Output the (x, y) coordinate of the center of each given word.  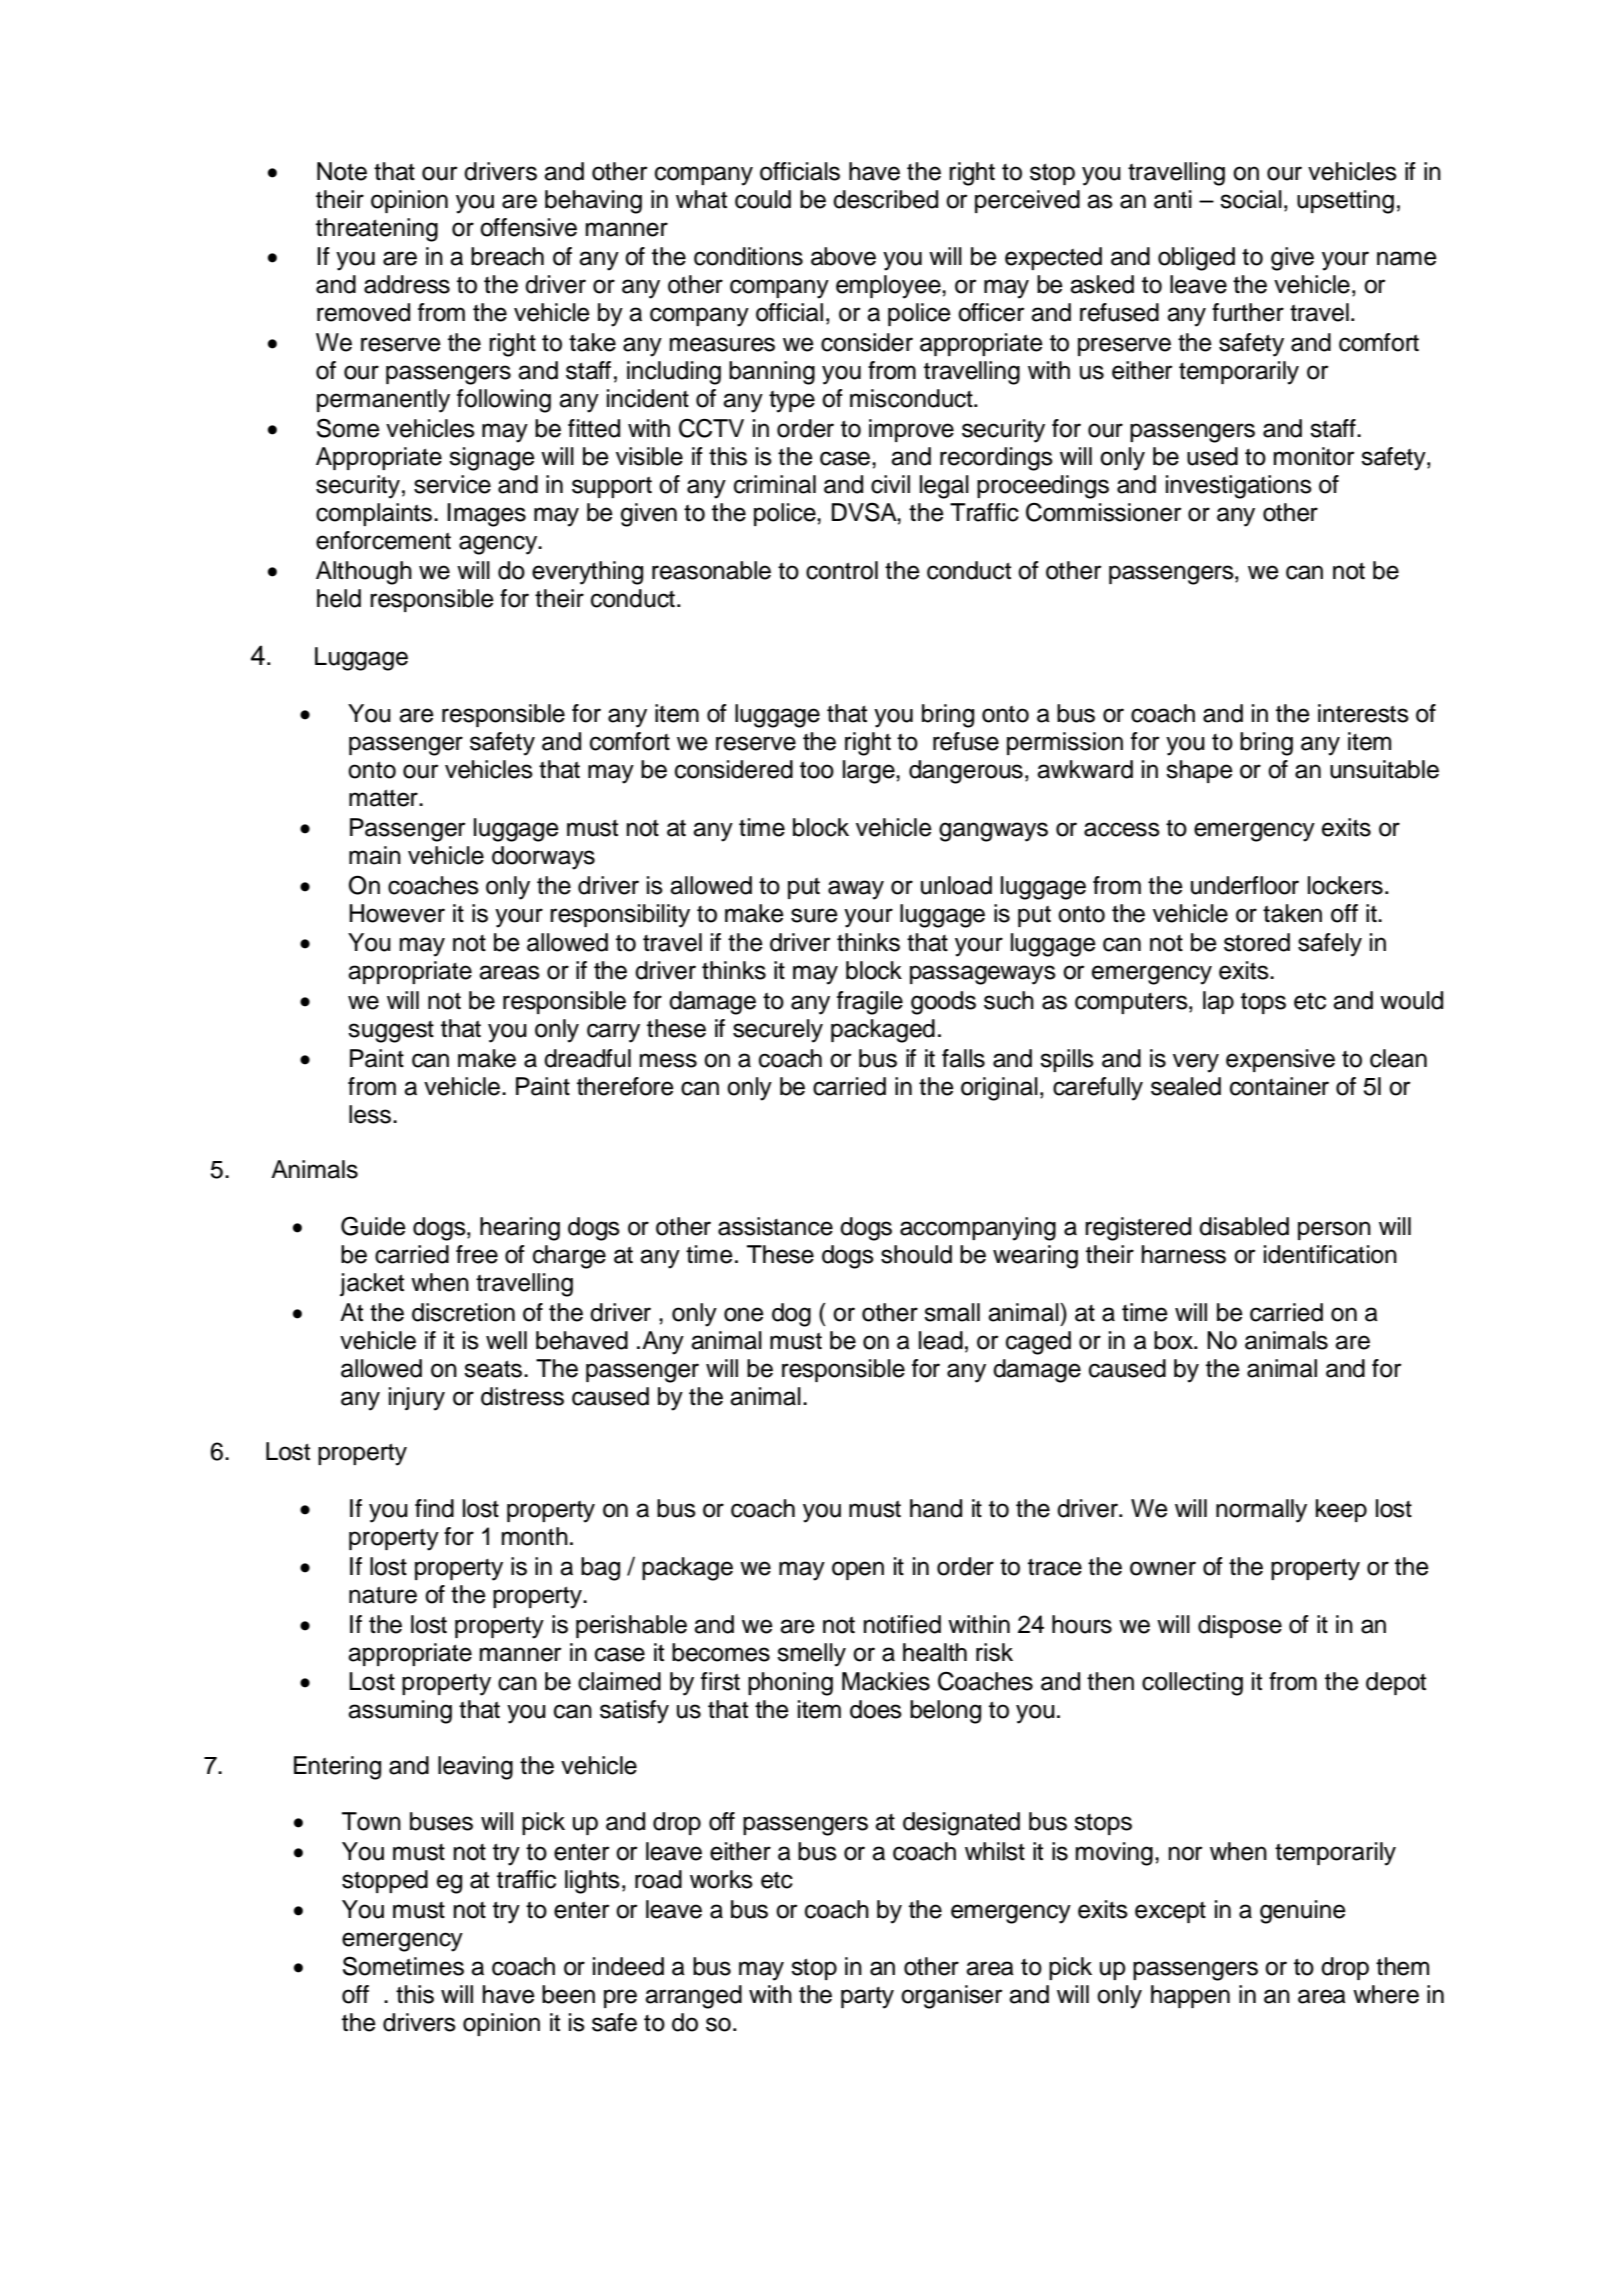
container (1279, 1086)
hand (936, 1508)
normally (1261, 1511)
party (867, 1998)
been (568, 1994)
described (885, 199)
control (842, 570)
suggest (391, 1032)
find (434, 1508)
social (1251, 199)
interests (1363, 713)
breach (507, 256)
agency (499, 545)
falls (963, 1058)
